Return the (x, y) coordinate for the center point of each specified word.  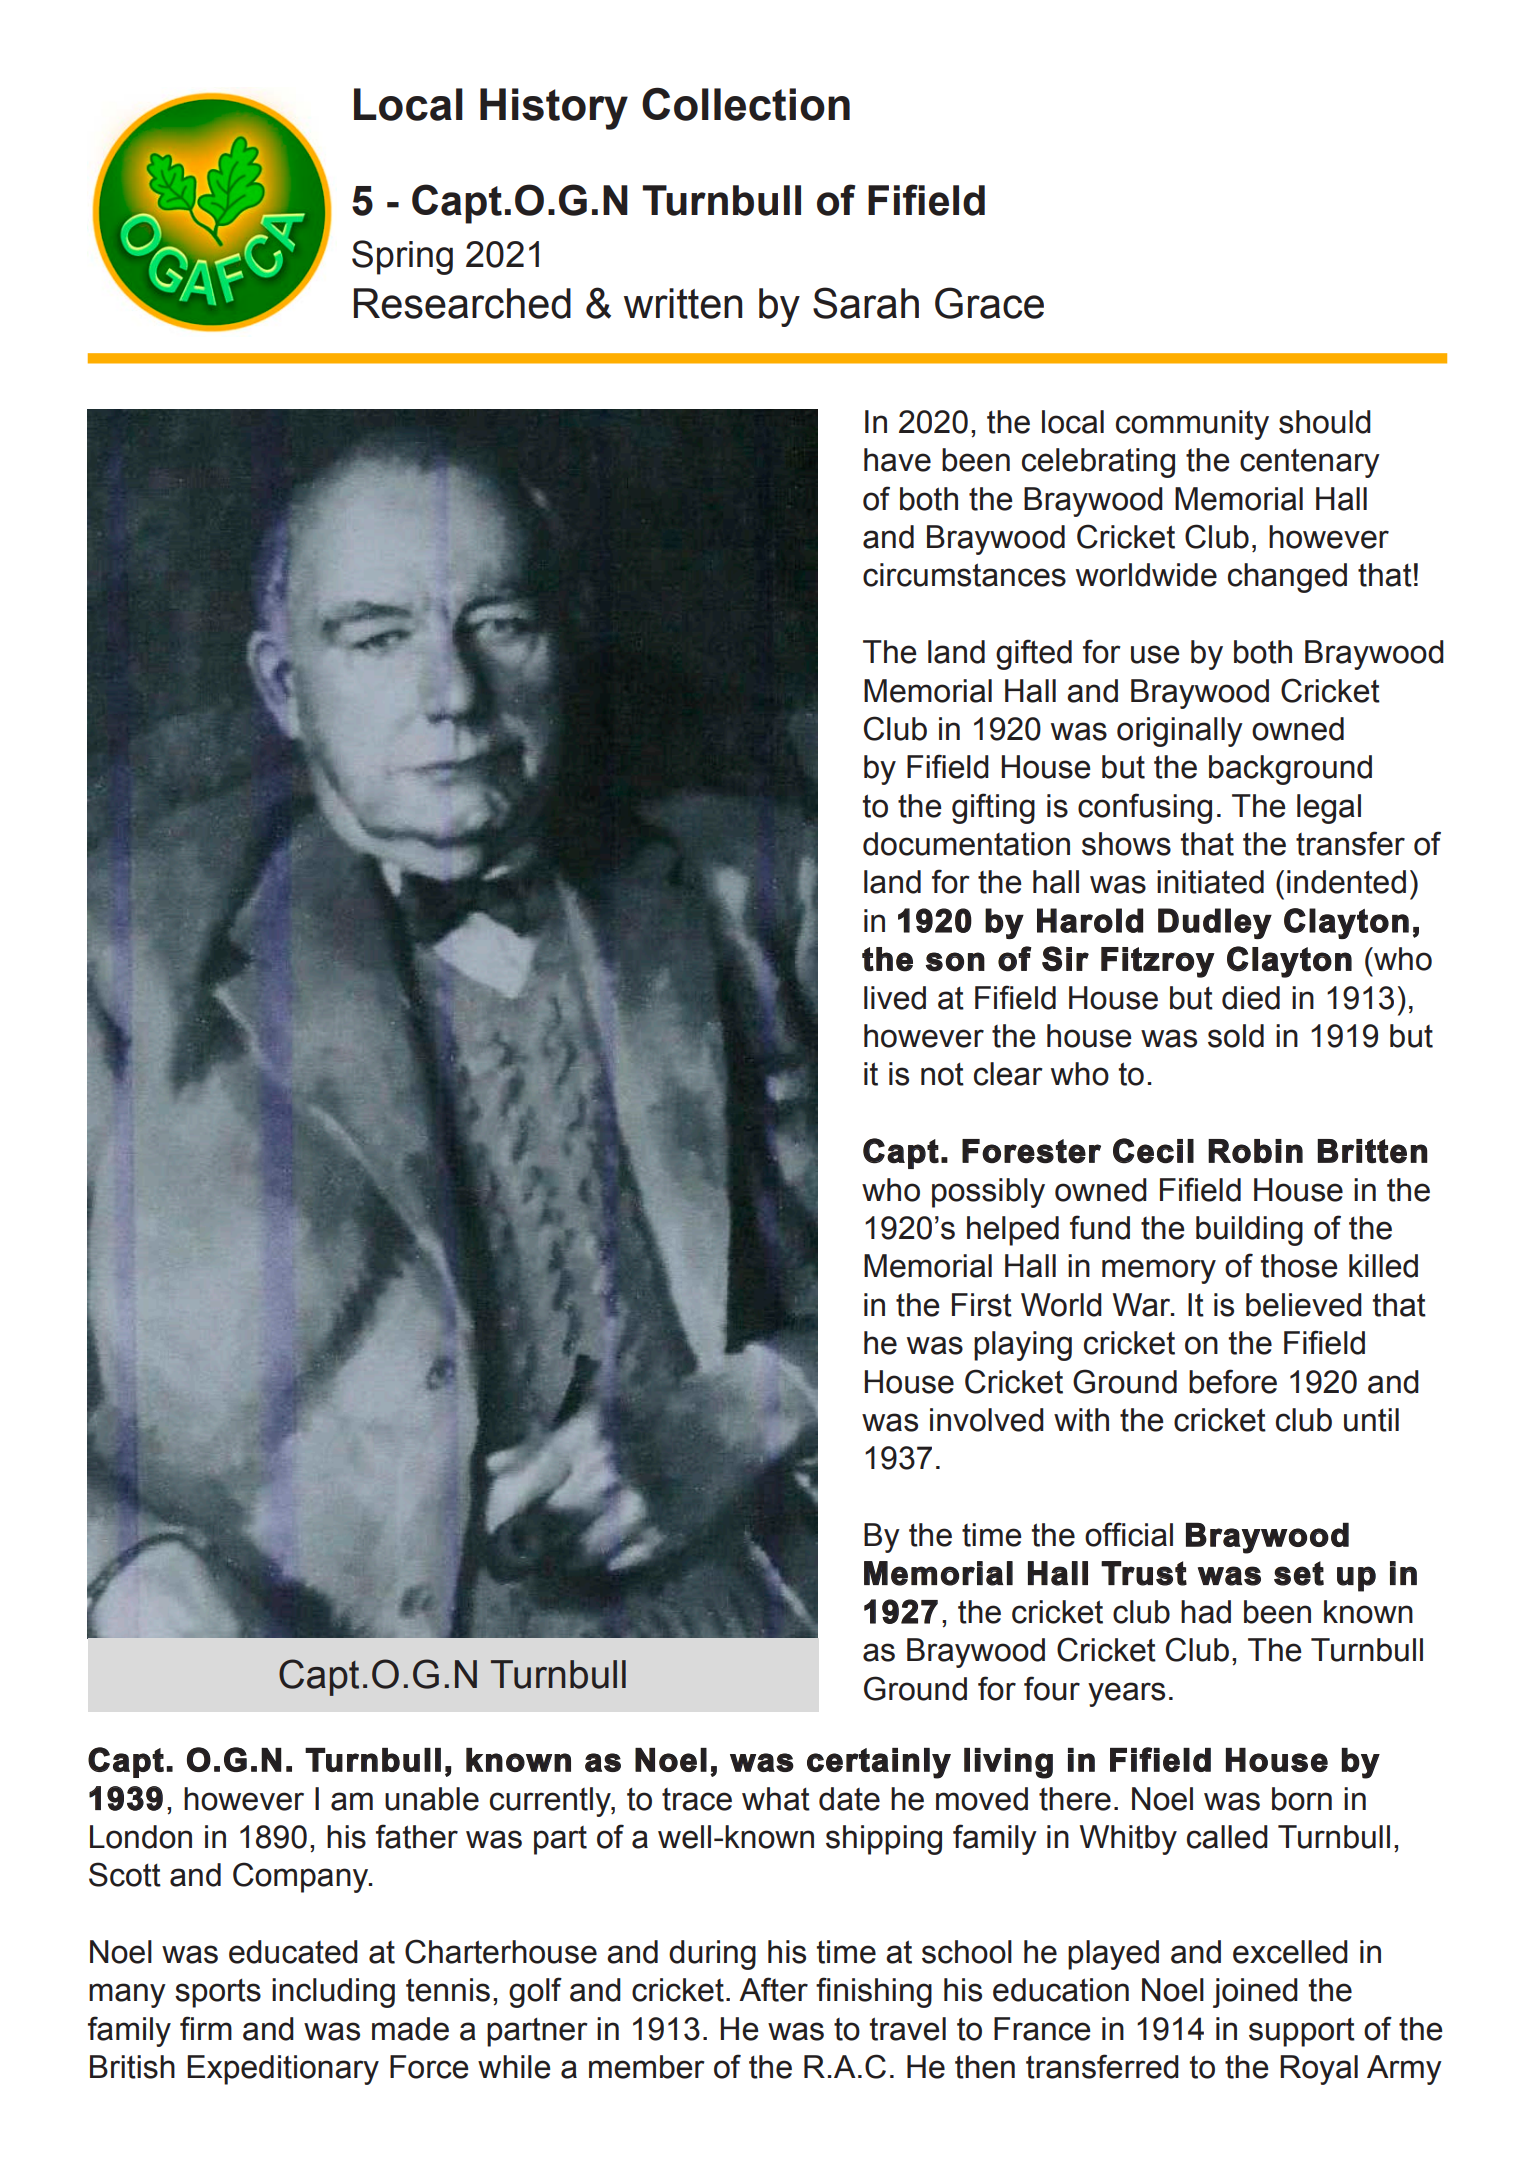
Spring (402, 257)
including (333, 1993)
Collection (746, 104)
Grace (989, 303)
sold (1236, 1036)
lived (895, 998)
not (942, 1074)
